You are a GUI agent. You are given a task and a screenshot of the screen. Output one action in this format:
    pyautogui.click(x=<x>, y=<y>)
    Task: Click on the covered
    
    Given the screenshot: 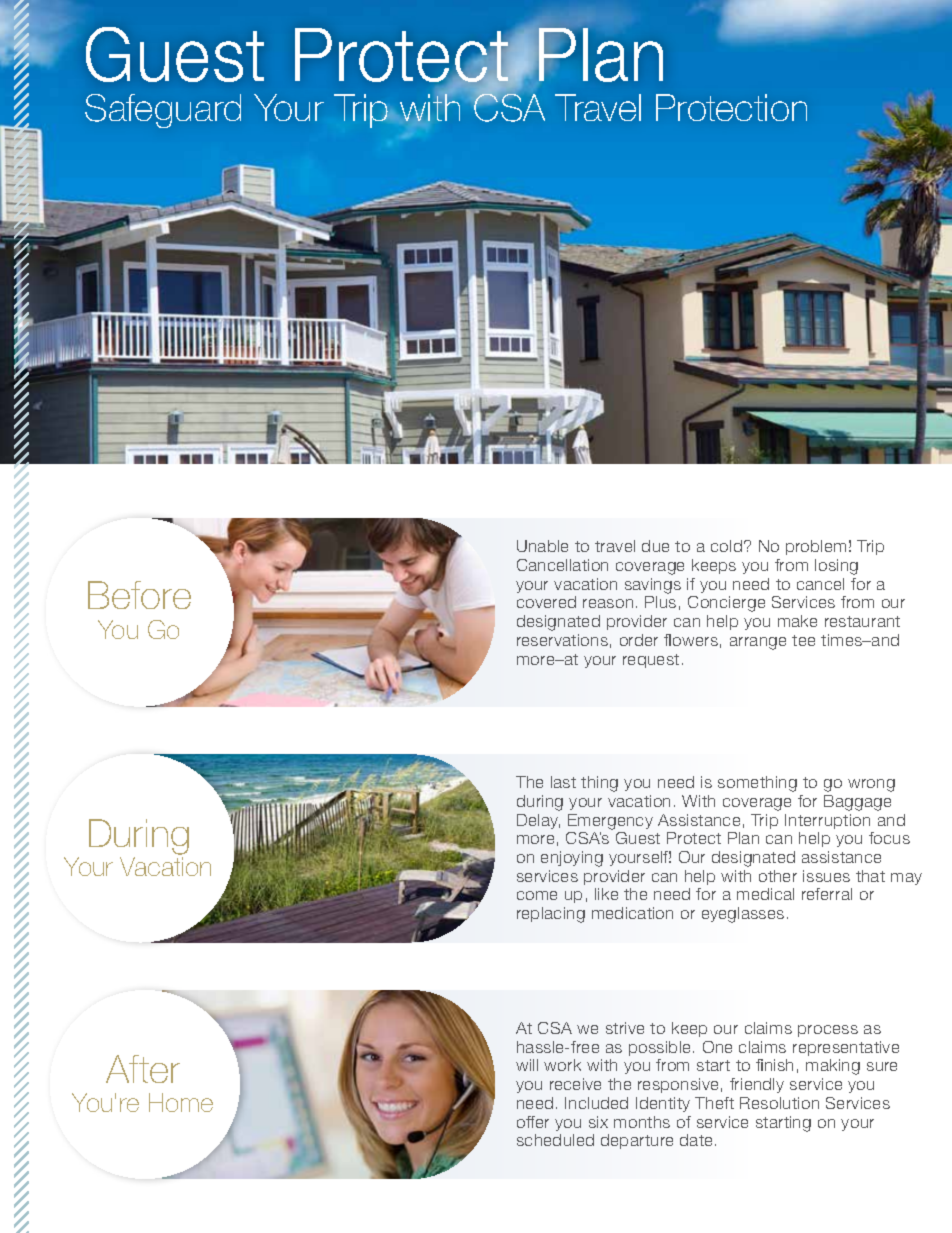 What is the action you would take?
    pyautogui.click(x=546, y=602)
